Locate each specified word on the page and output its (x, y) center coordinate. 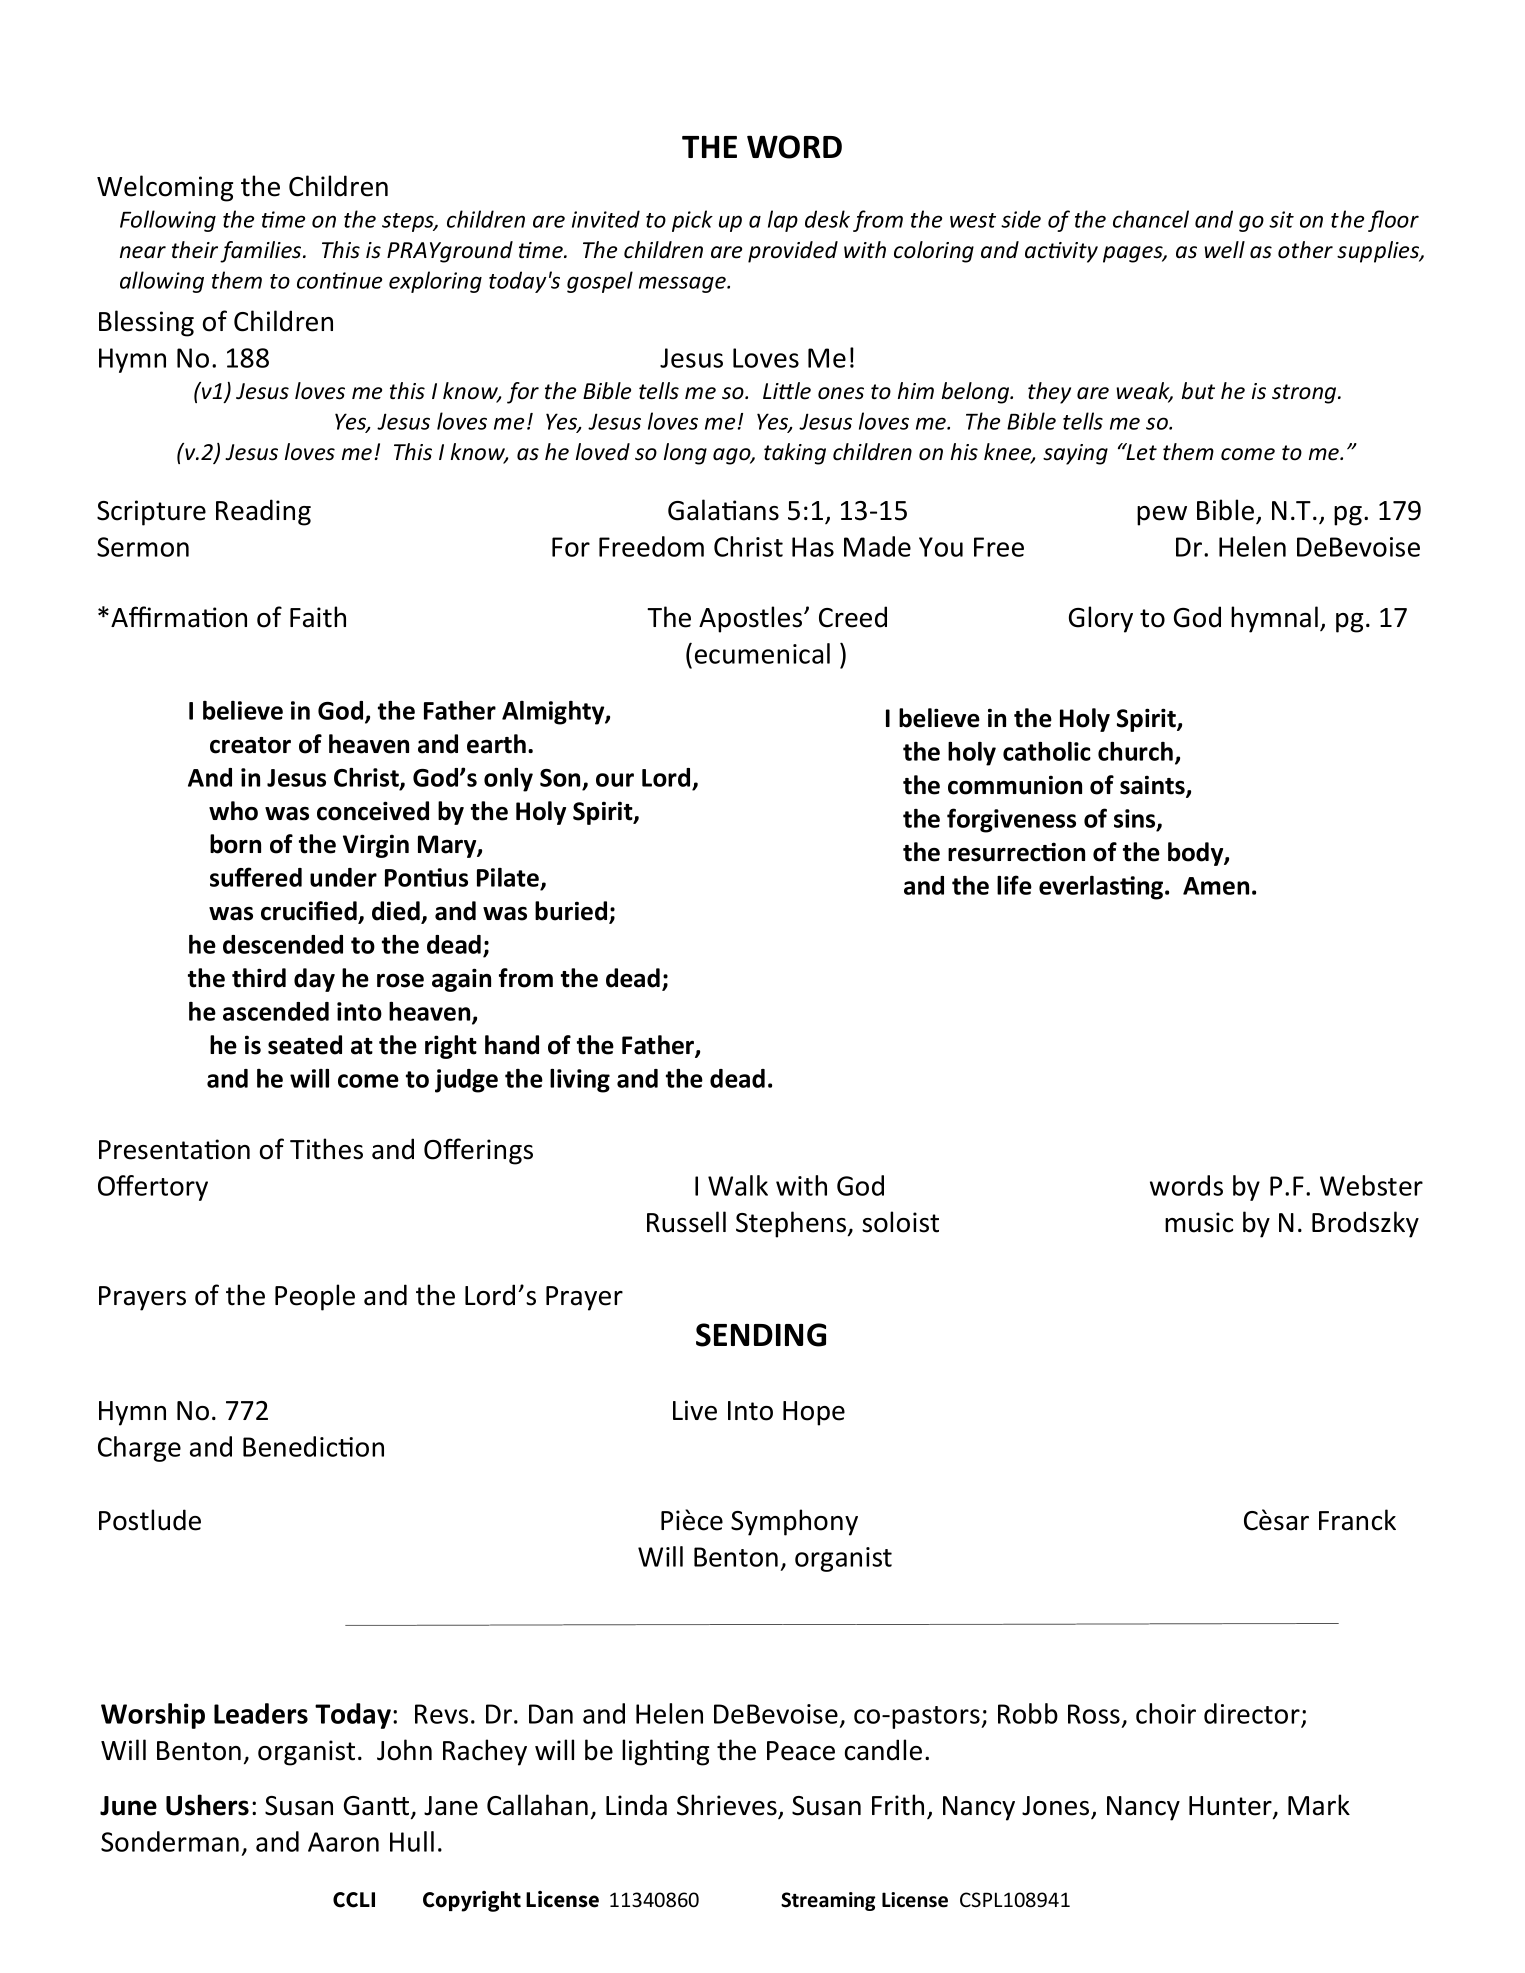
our (615, 780)
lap (783, 221)
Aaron (343, 1842)
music (1199, 1222)
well (1224, 250)
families (262, 252)
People (315, 1297)
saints (1153, 786)
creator (250, 745)
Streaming (828, 1901)
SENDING (761, 1335)
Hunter (1231, 1807)
